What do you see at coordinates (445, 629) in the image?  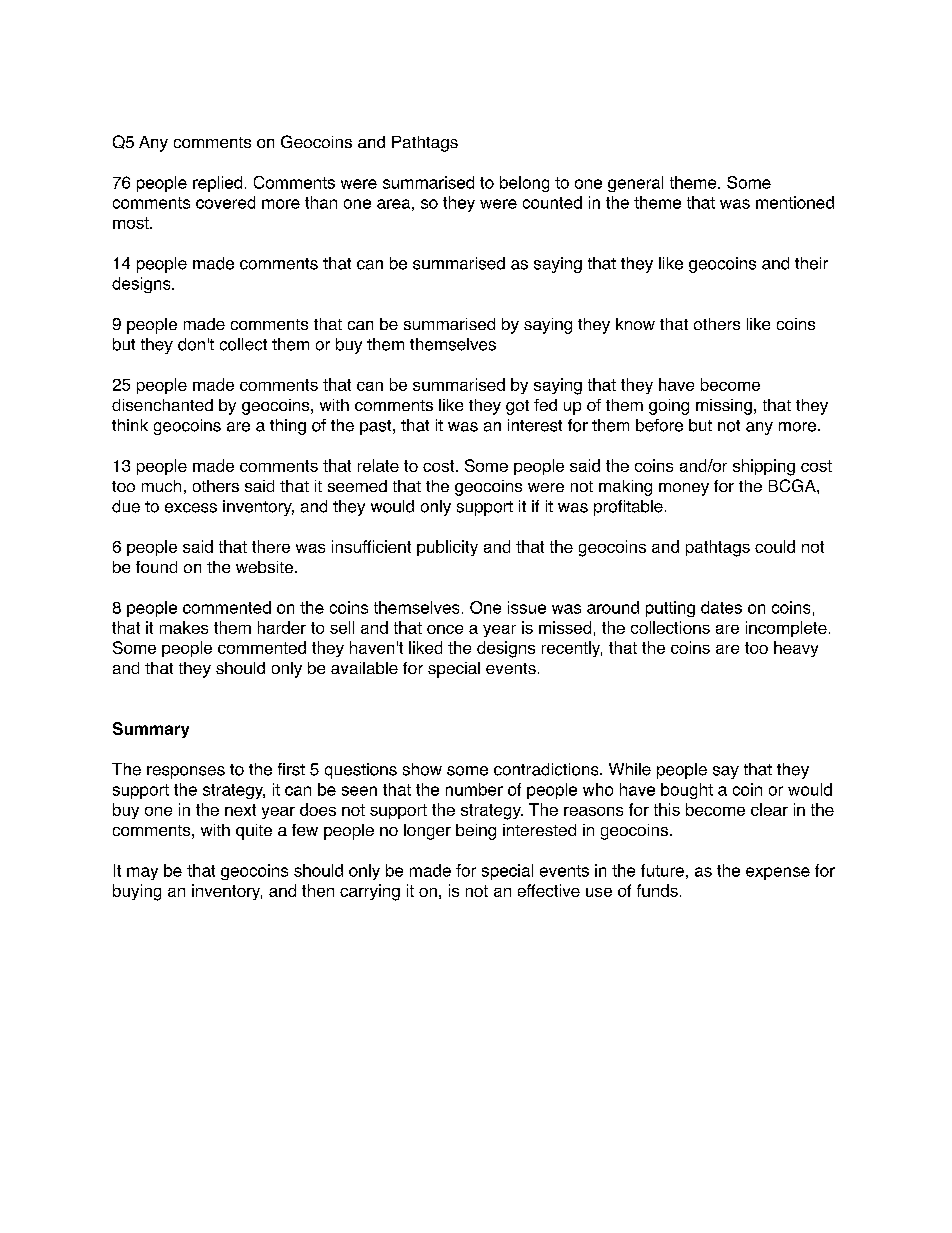 I see `once` at bounding box center [445, 629].
